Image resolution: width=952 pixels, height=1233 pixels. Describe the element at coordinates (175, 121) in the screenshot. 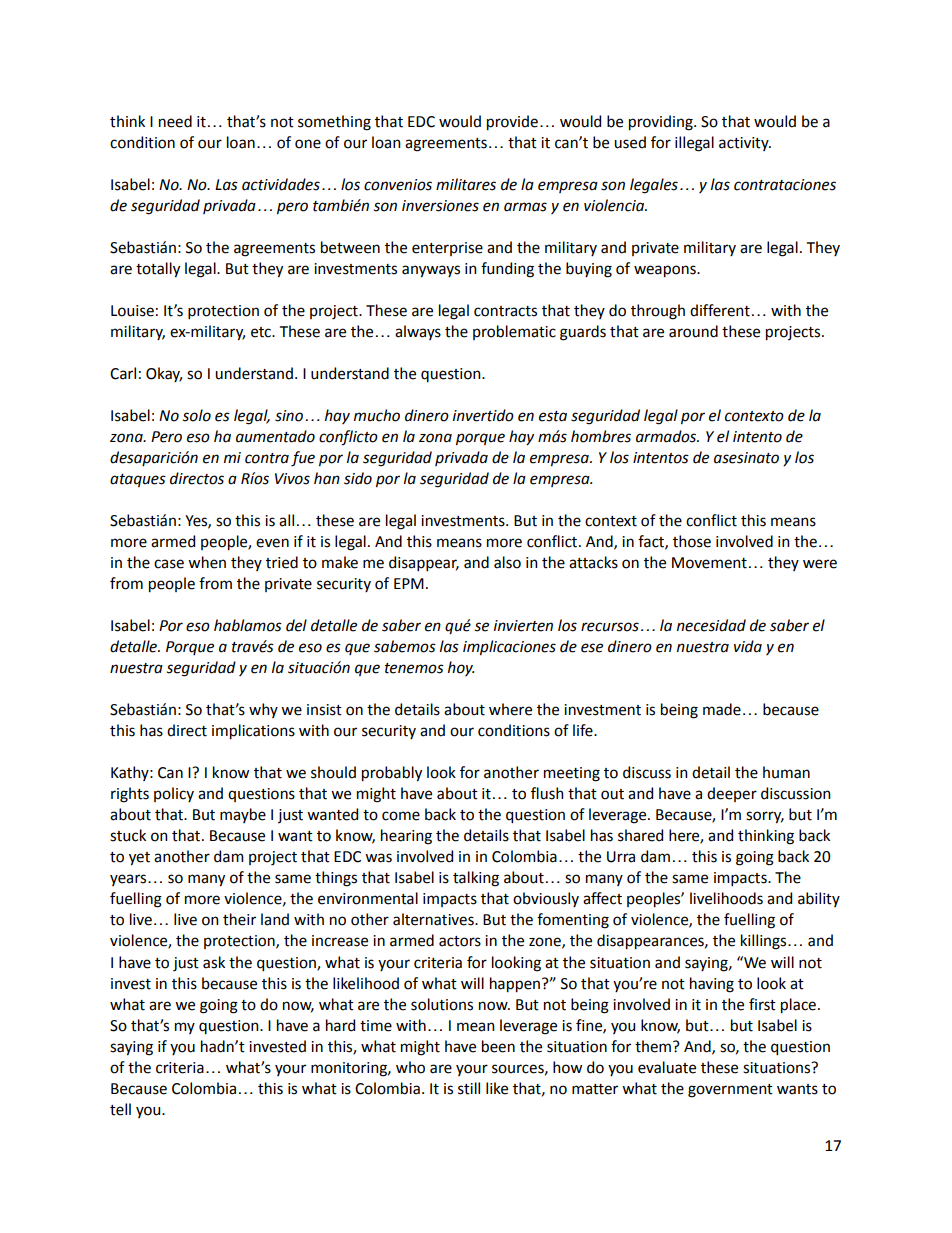

I see `need` at that location.
